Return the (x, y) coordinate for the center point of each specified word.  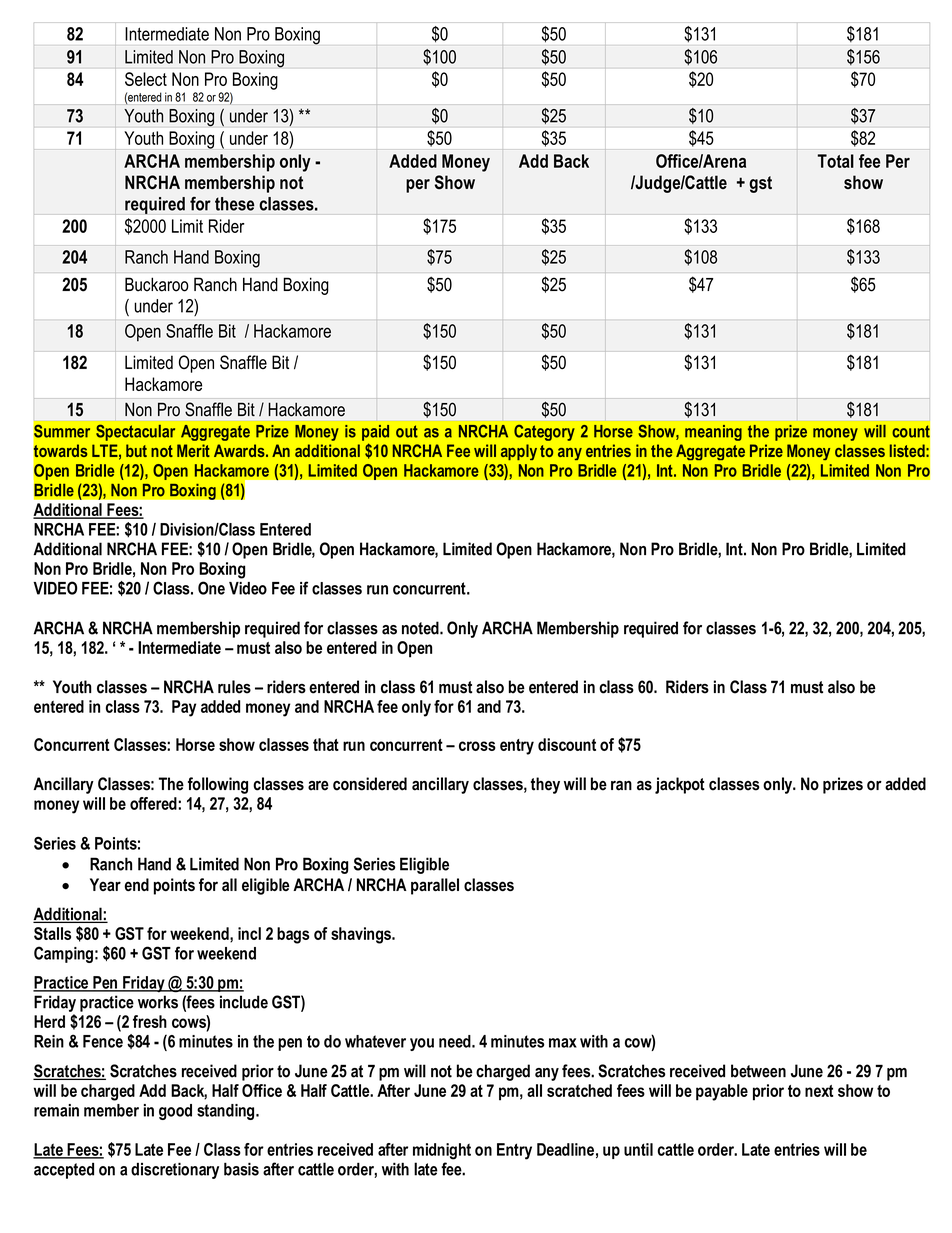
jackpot (680, 785)
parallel (435, 886)
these (234, 204)
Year (105, 884)
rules (234, 687)
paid (375, 433)
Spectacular (135, 432)
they (545, 785)
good (175, 1112)
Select (146, 79)
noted (421, 628)
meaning (713, 433)
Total (835, 161)
